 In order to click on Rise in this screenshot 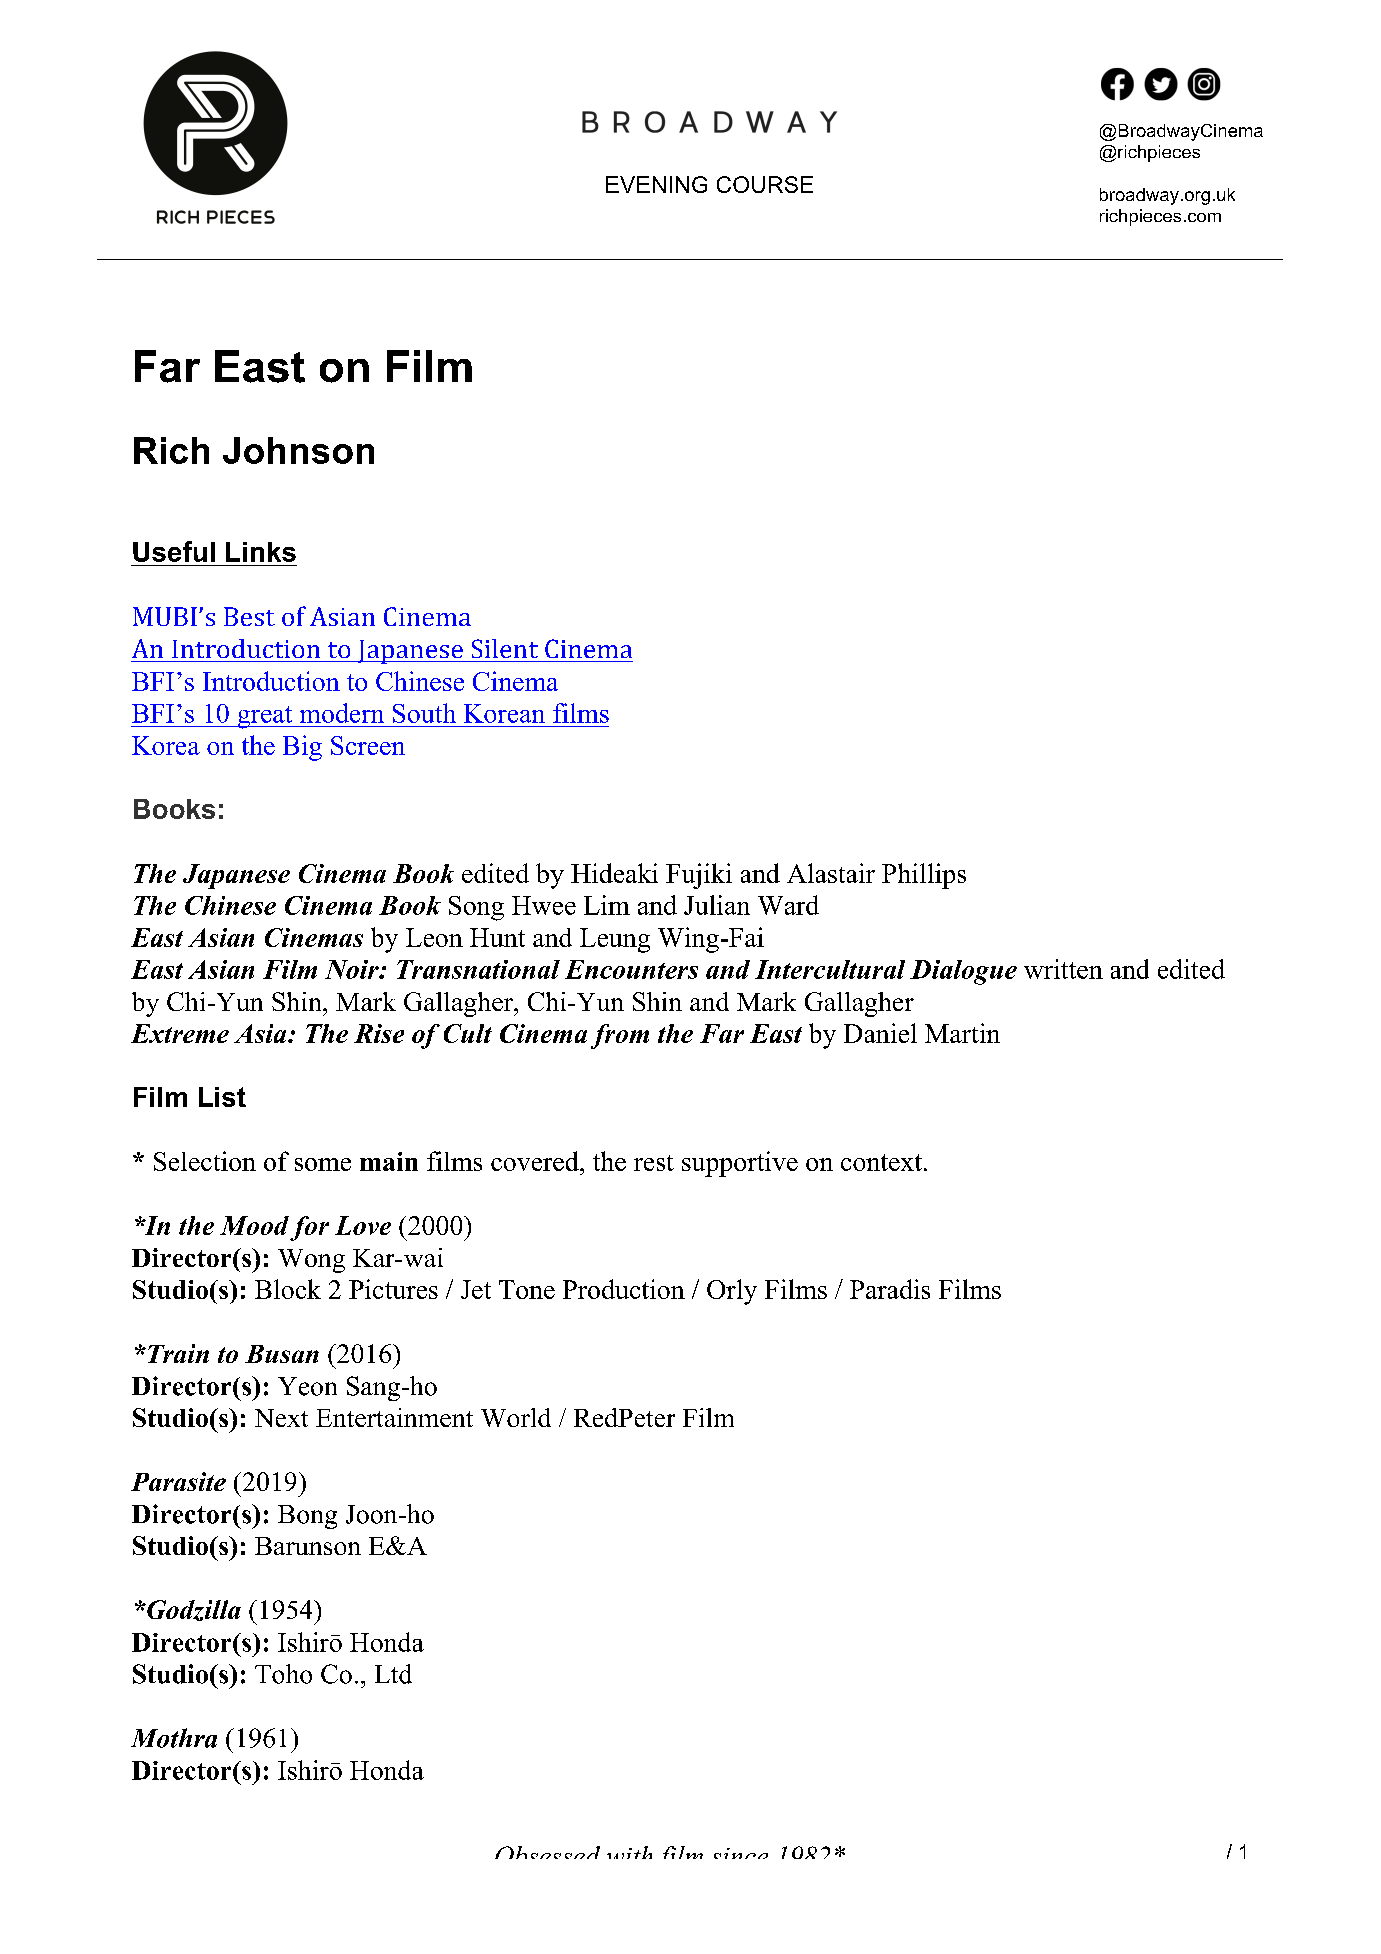, I will do `click(379, 1033)`.
